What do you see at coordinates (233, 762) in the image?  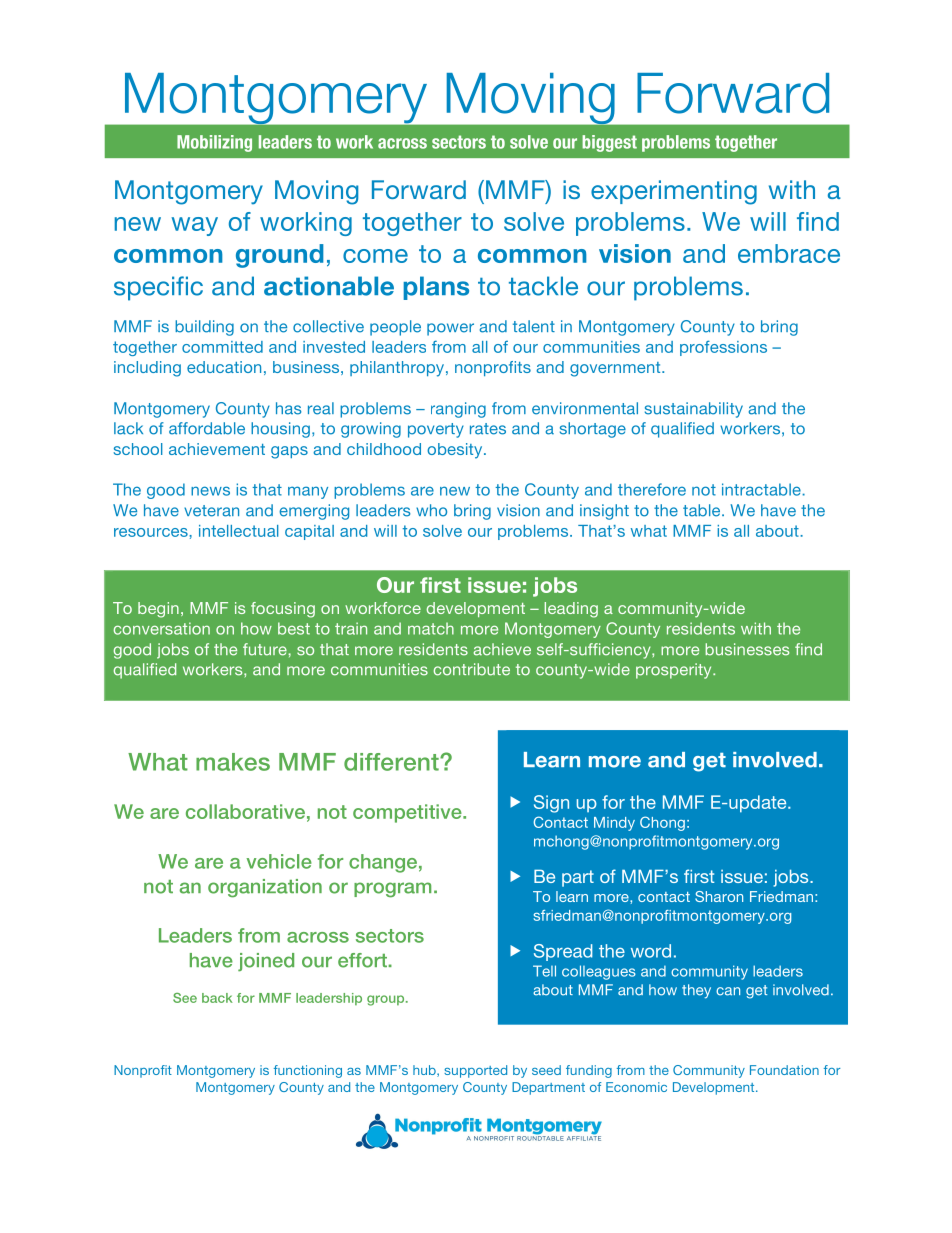 I see `makes` at bounding box center [233, 762].
